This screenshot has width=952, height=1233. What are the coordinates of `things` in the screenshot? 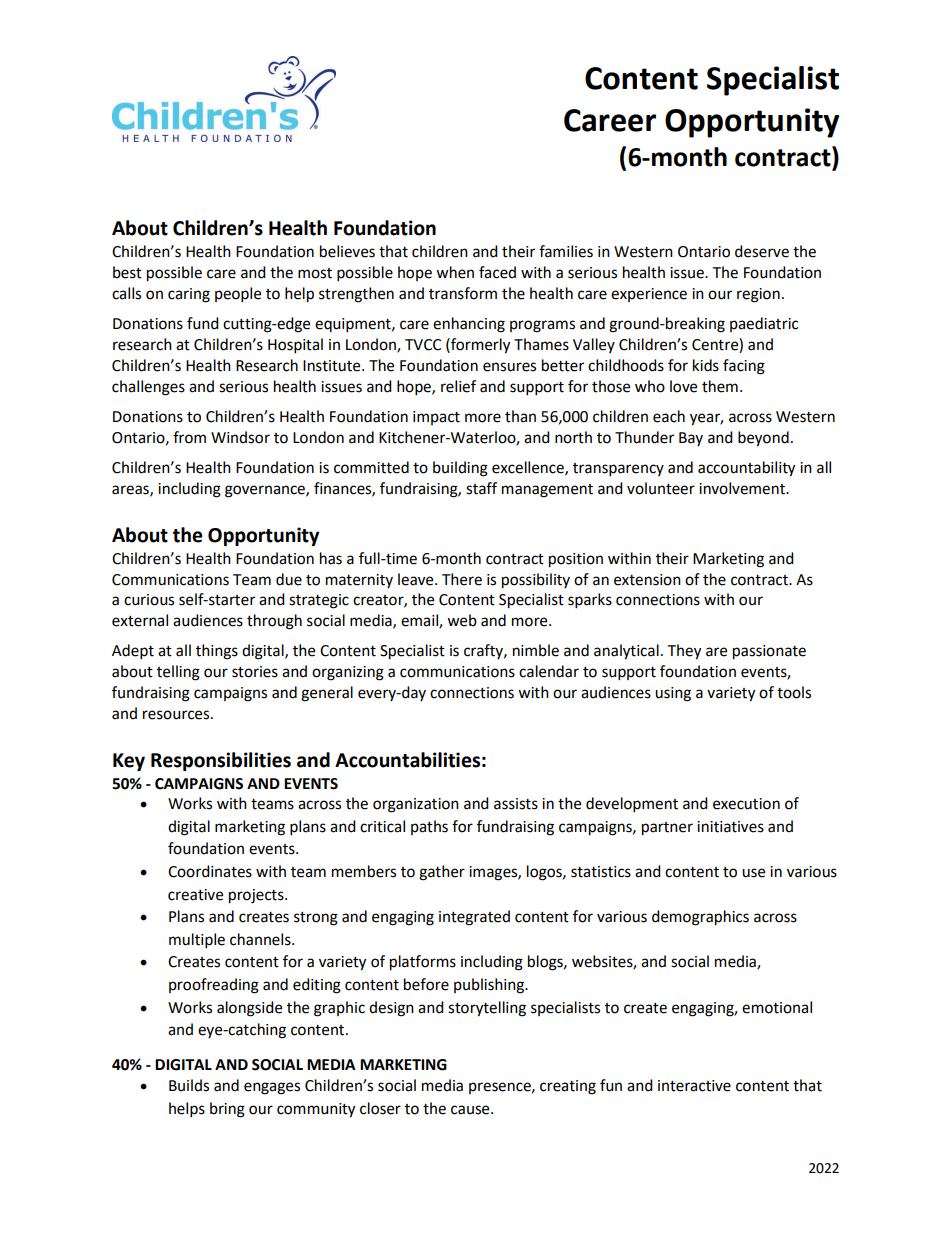 It's located at (217, 652).
